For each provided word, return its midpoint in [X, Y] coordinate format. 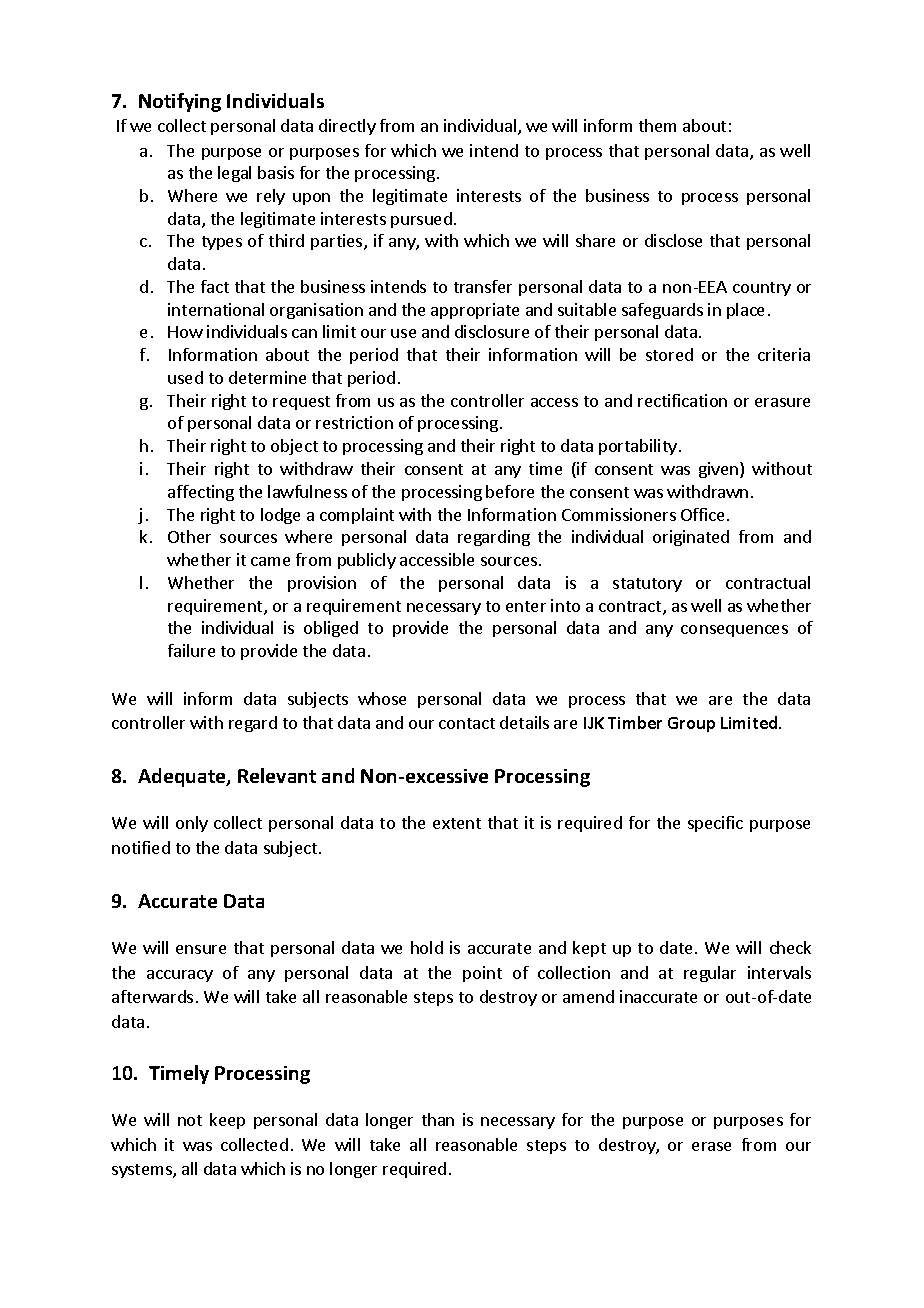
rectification [682, 400]
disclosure [492, 331]
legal [234, 174]
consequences [734, 631]
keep [227, 1121]
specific [715, 824]
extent [457, 823]
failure [191, 650]
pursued [421, 220]
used [185, 377]
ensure [201, 949]
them [657, 125]
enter [526, 606]
